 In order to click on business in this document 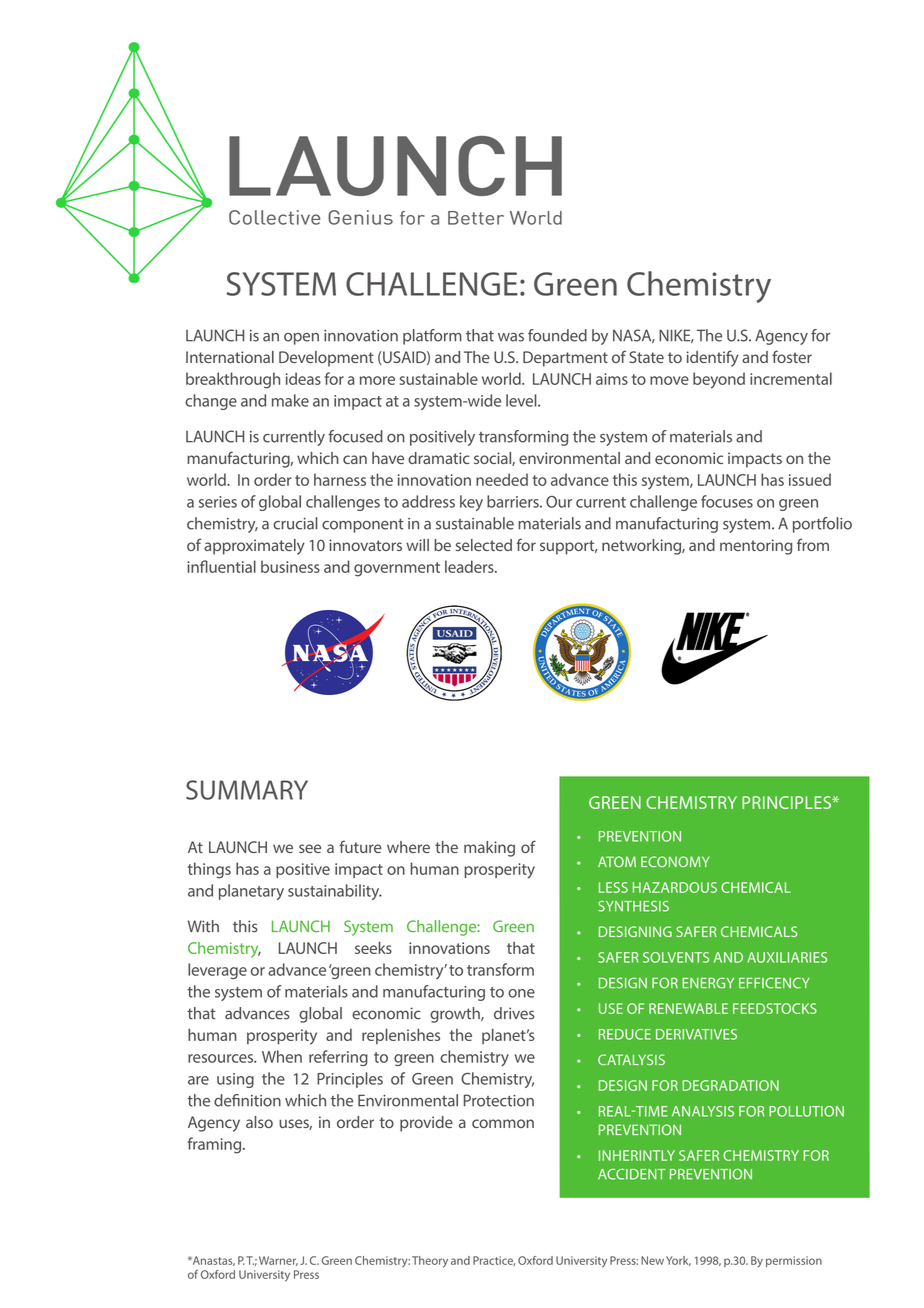, I will do `click(290, 566)`.
